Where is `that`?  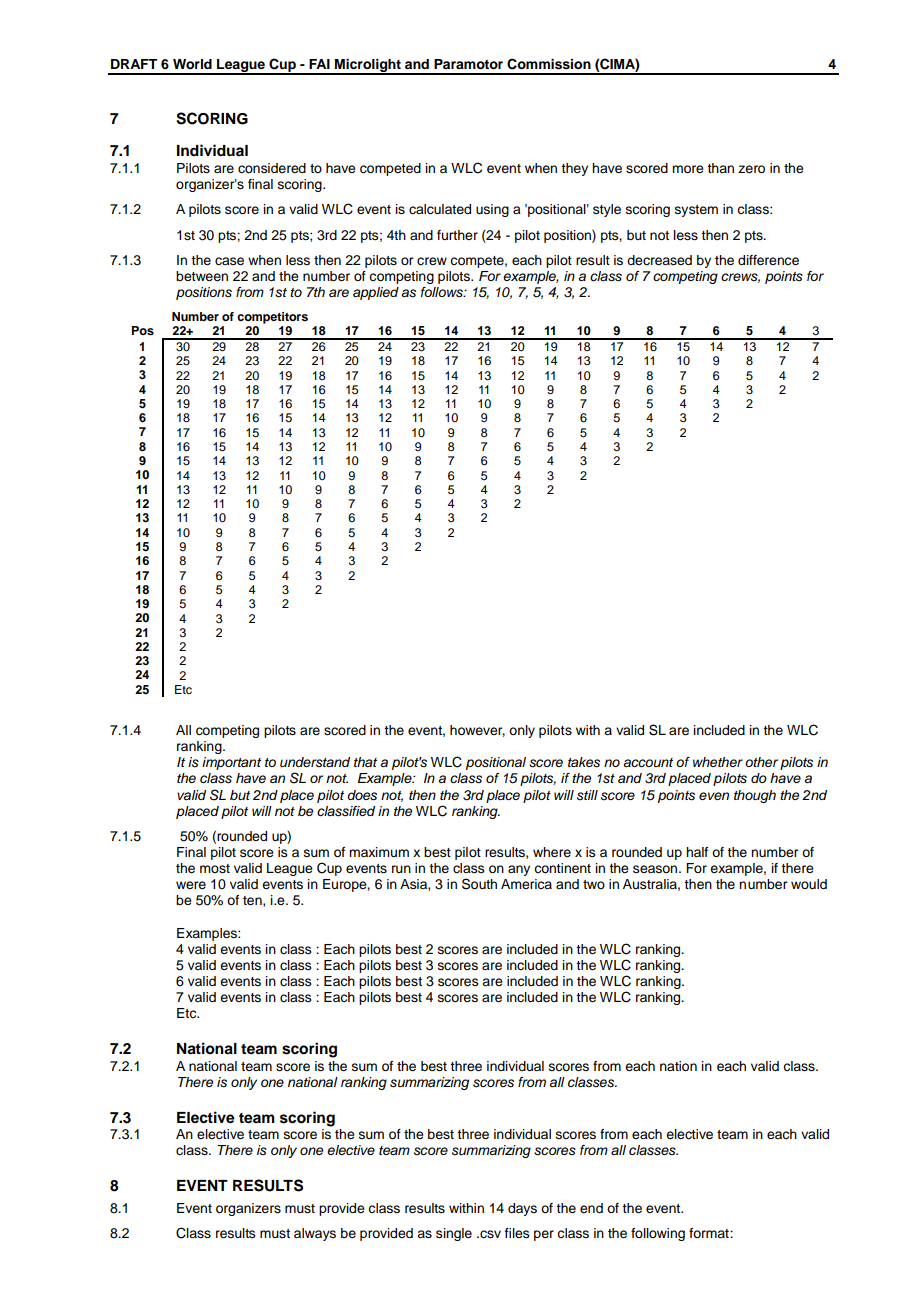
that is located at coordinates (365, 762).
